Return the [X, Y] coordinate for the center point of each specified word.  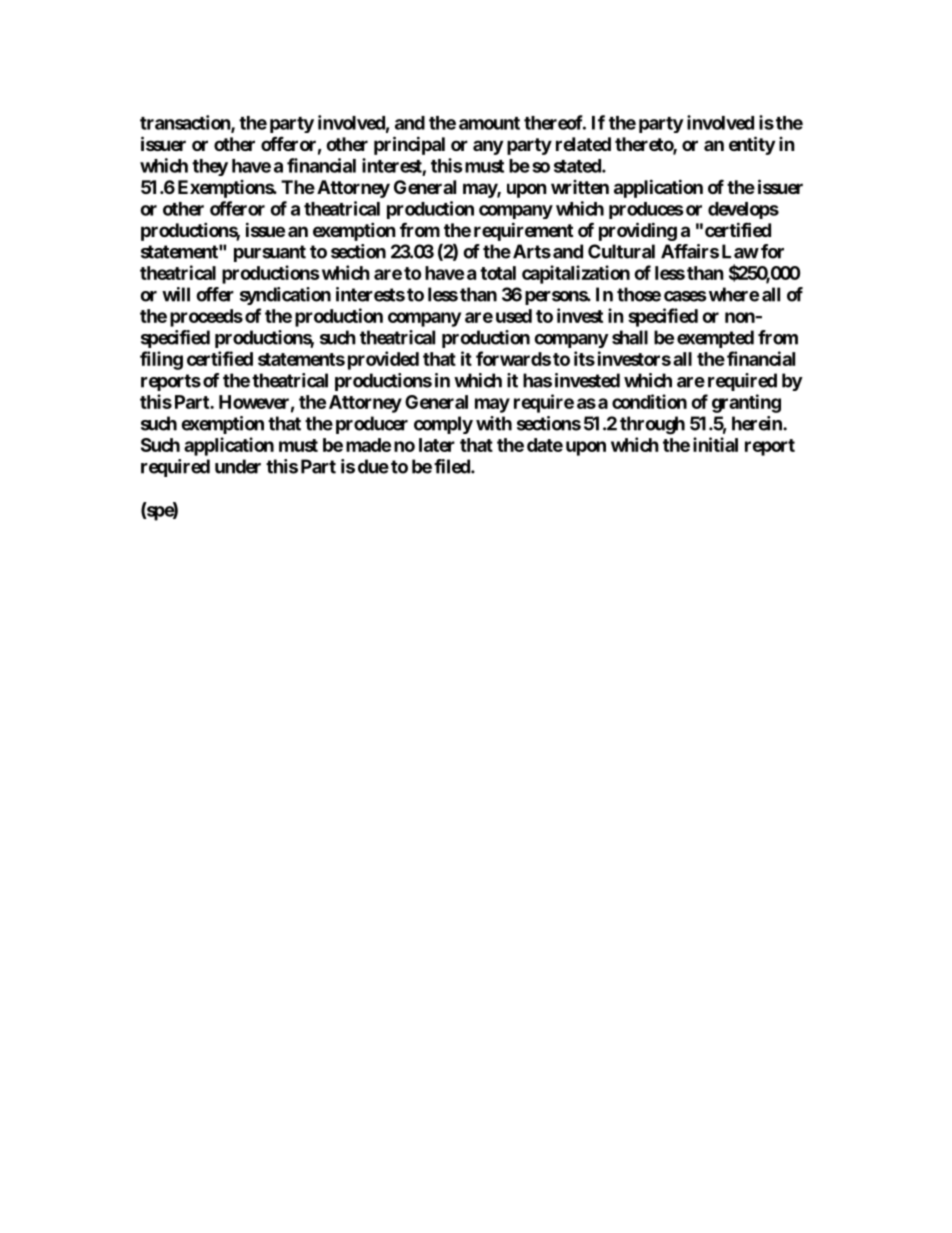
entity [752, 145]
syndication [285, 296]
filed [453, 466]
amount [489, 123]
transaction [186, 123]
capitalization [576, 274]
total [498, 273]
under [238, 466]
